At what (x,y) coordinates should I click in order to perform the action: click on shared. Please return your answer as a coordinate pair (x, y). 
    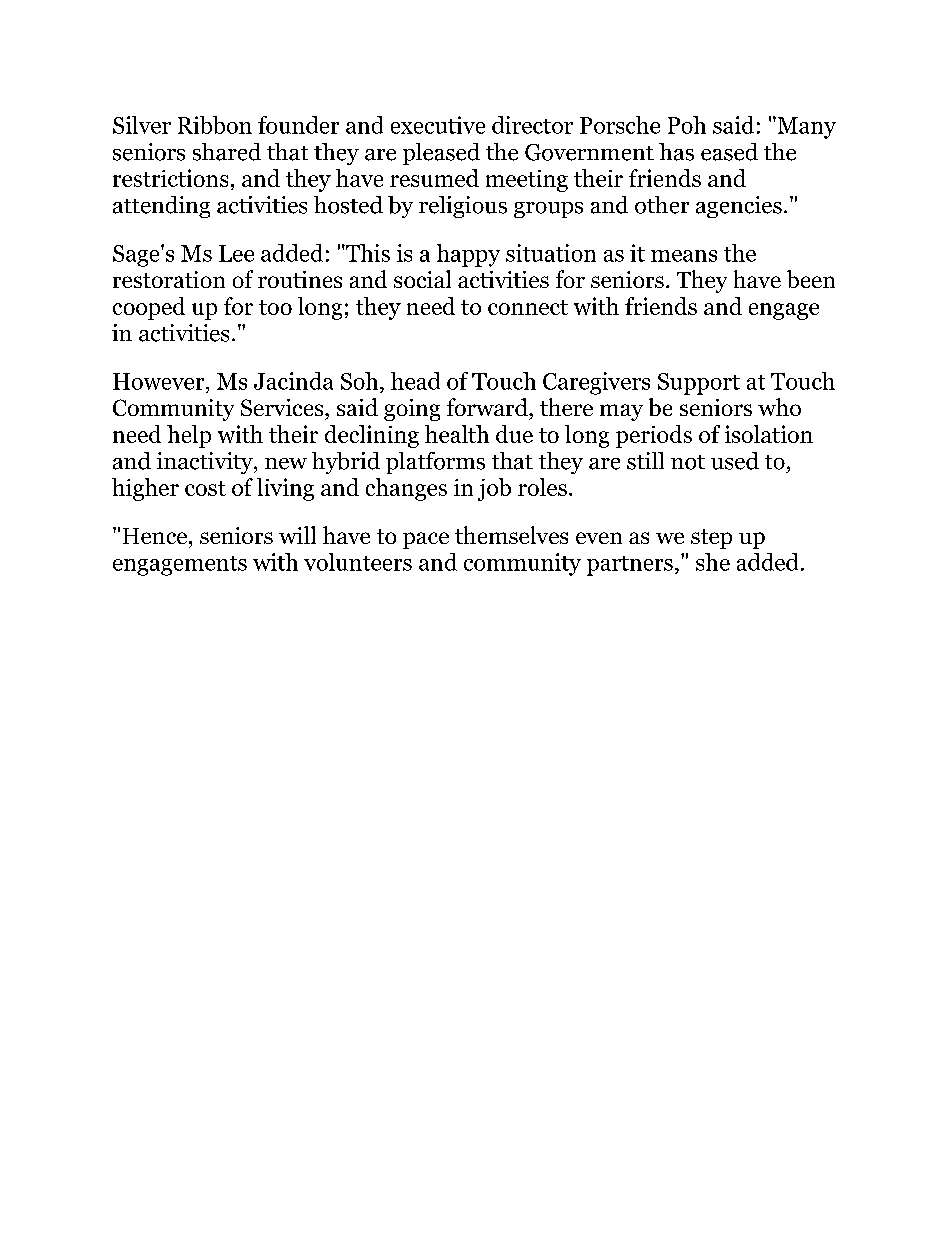
    Looking at the image, I should click on (227, 152).
